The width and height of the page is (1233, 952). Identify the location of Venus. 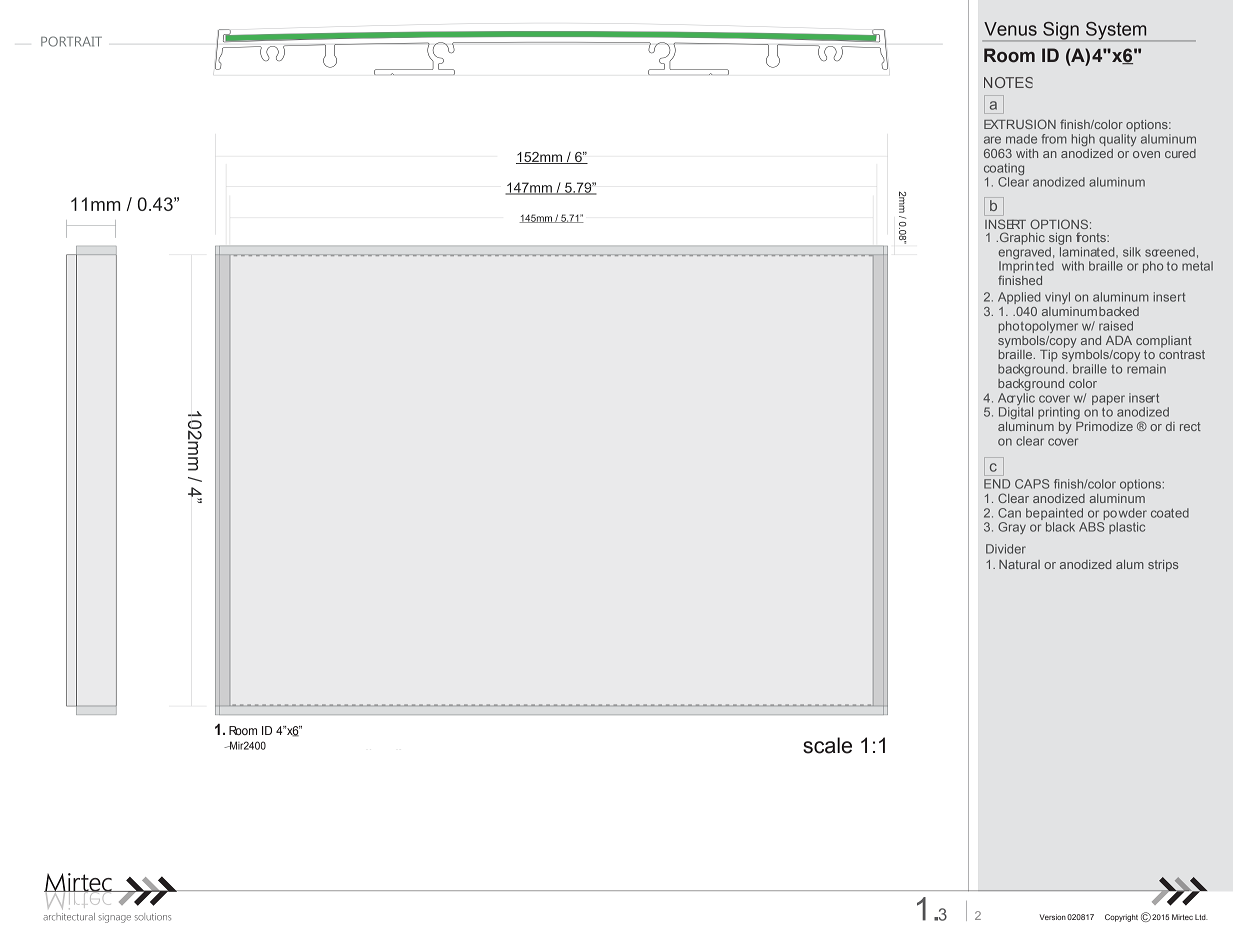
(1010, 29).
